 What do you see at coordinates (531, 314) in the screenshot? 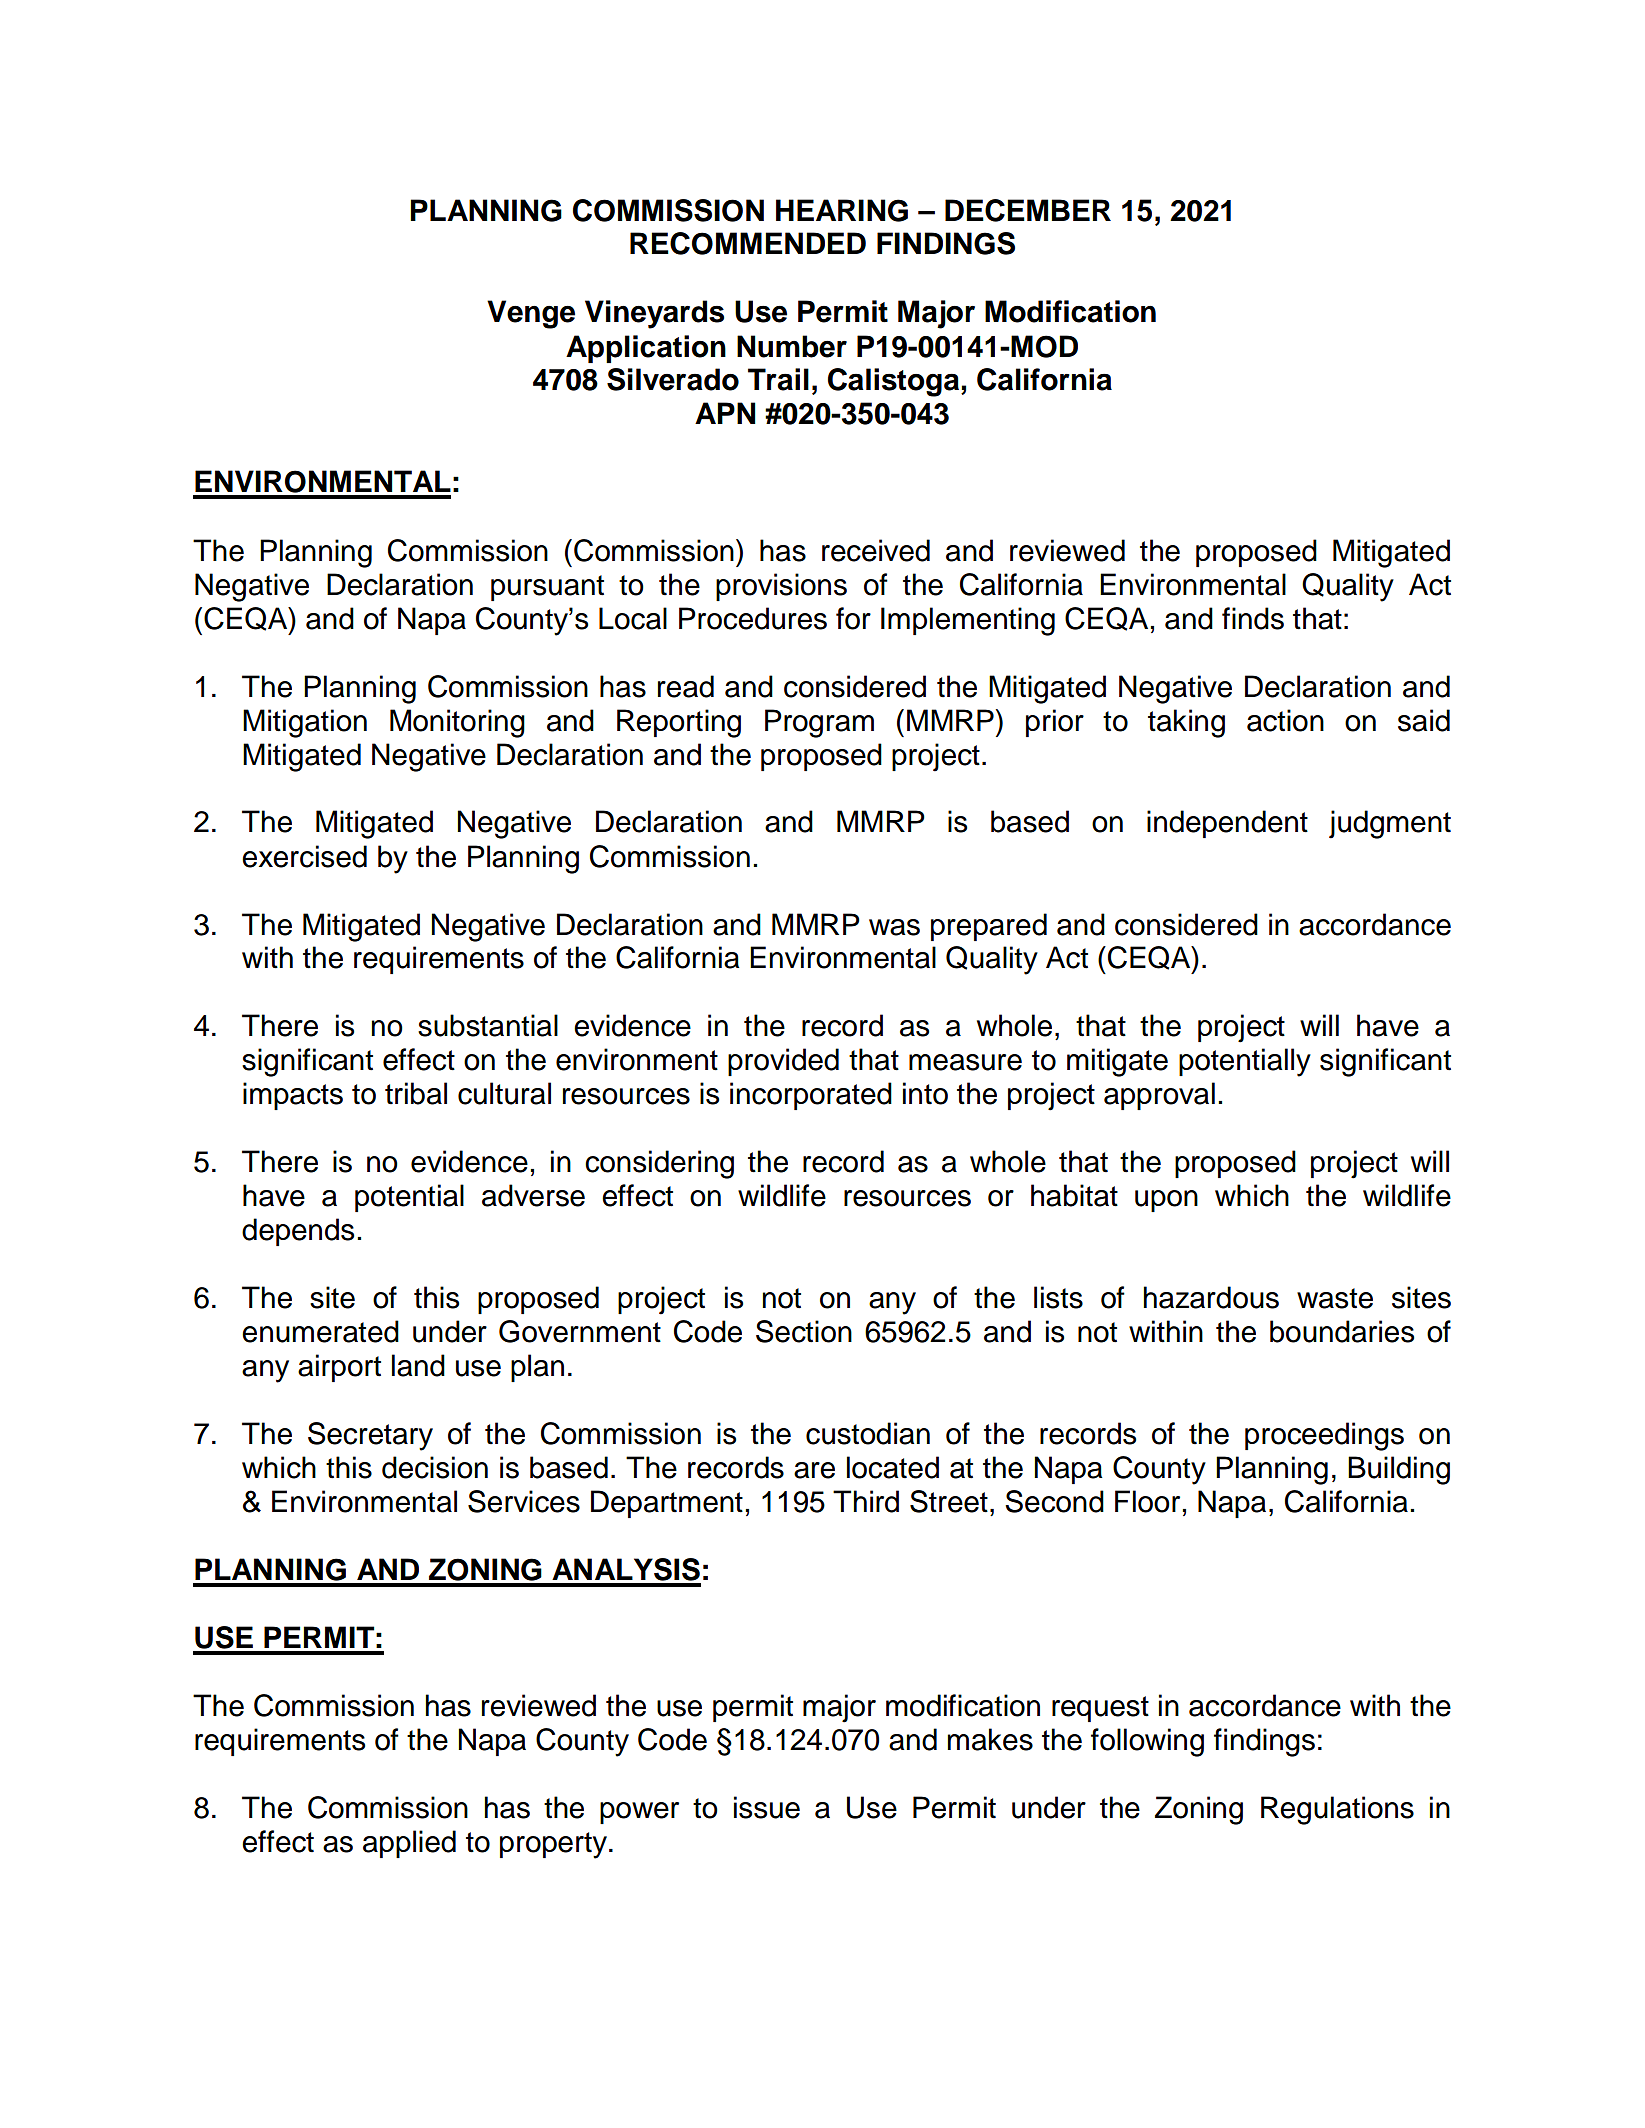
I see `Venge` at bounding box center [531, 314].
